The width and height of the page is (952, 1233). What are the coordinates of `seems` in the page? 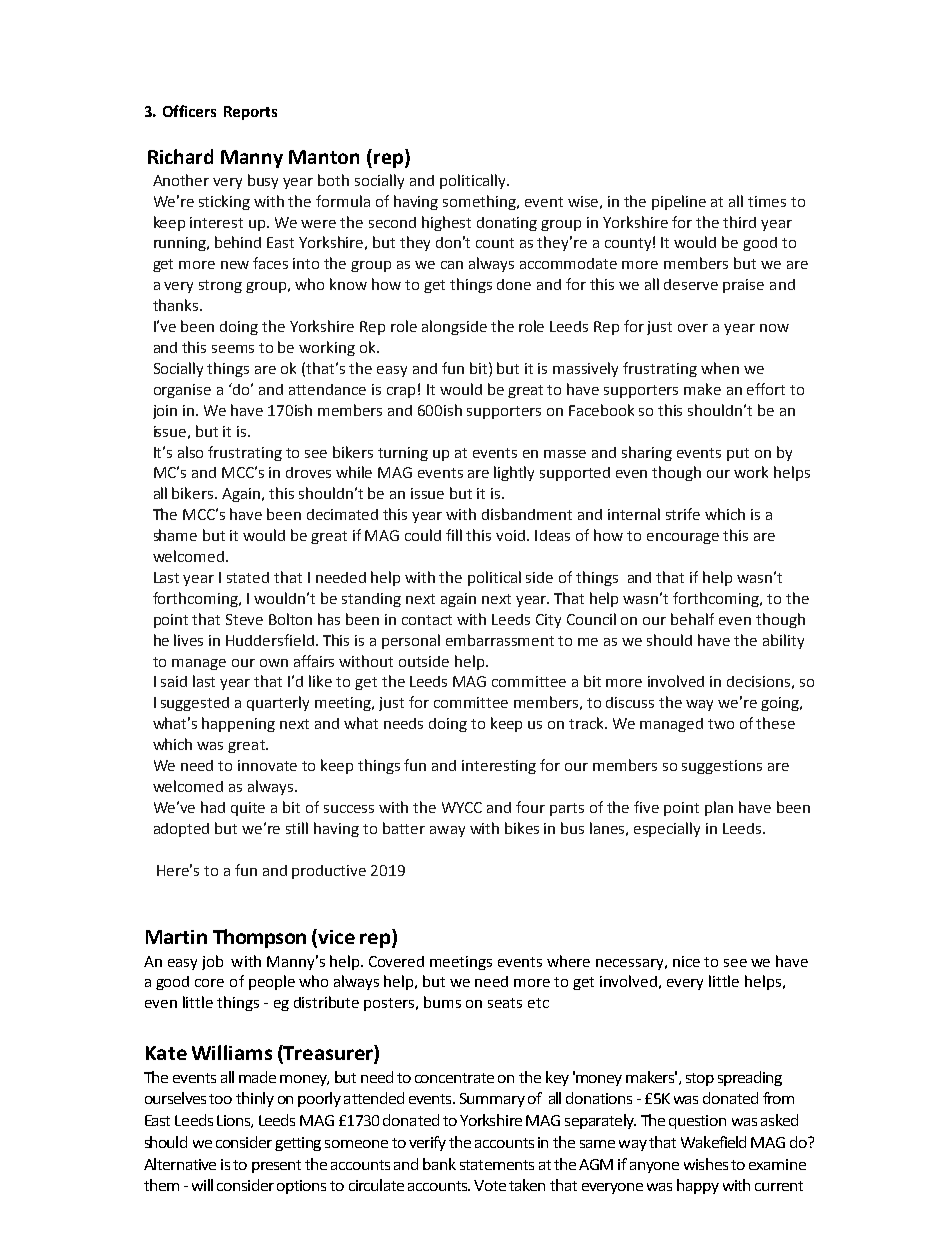 It's located at (233, 349).
